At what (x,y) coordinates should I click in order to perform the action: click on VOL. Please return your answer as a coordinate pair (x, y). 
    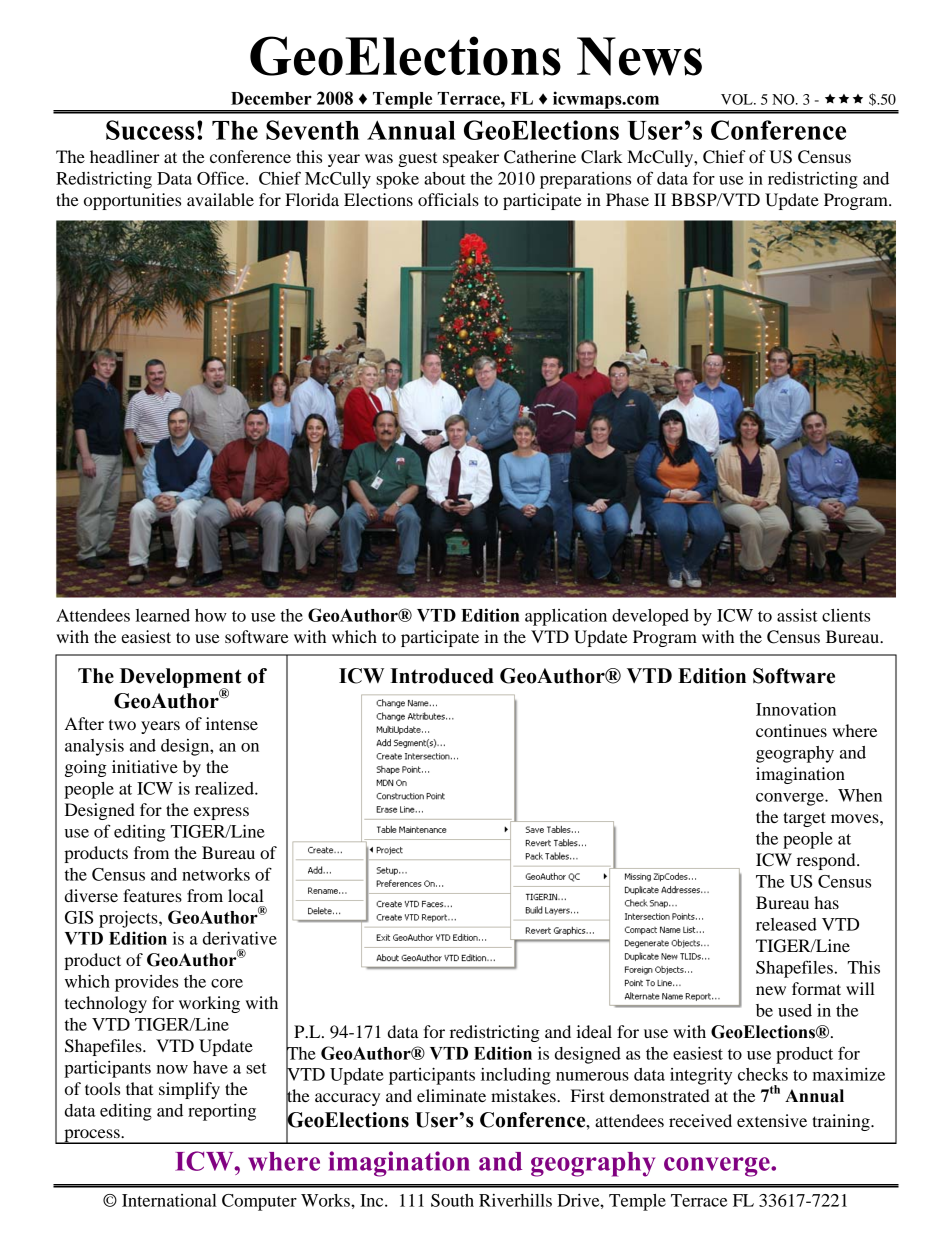
    Looking at the image, I should click on (738, 99).
